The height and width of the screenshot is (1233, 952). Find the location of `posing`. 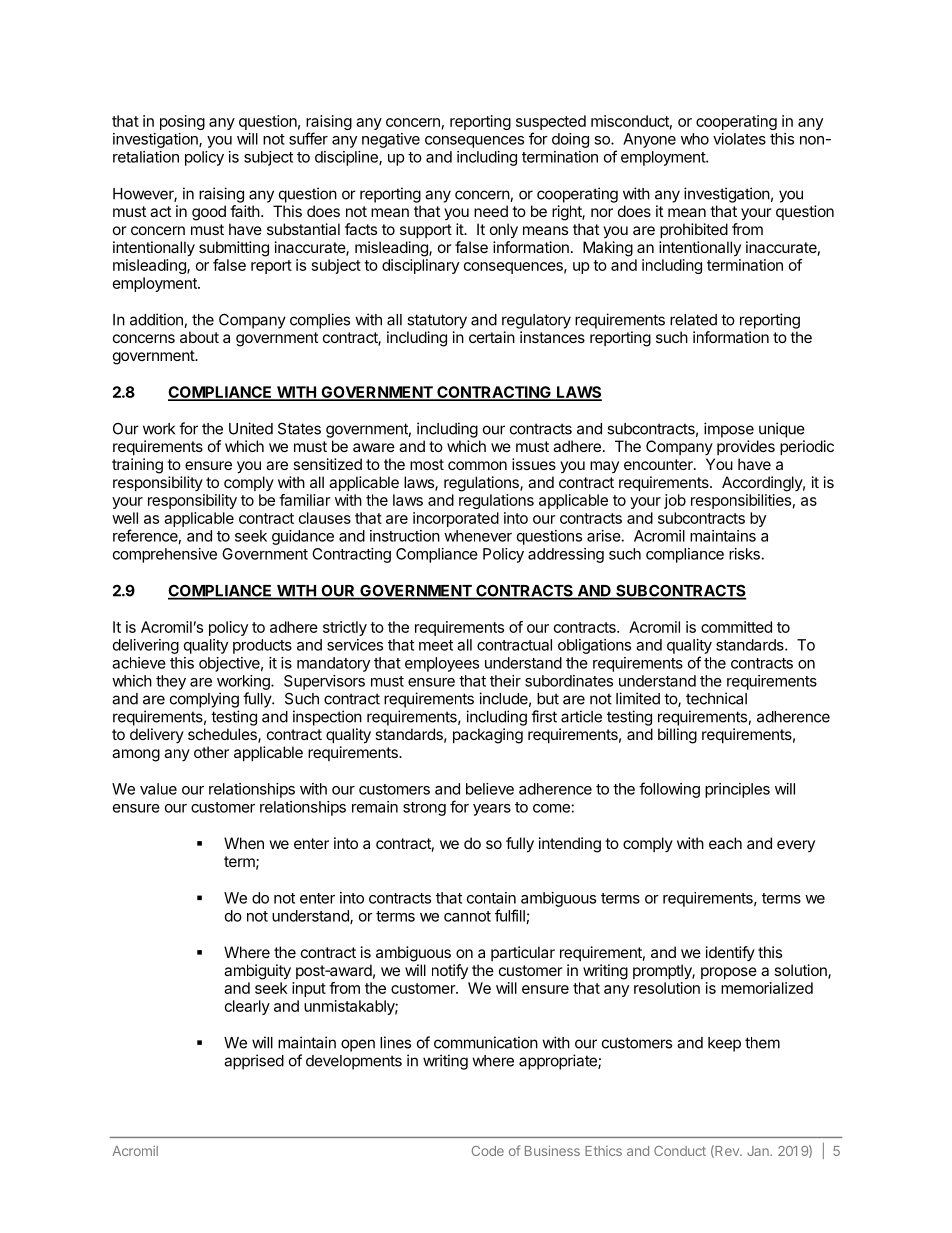

posing is located at coordinates (182, 122).
